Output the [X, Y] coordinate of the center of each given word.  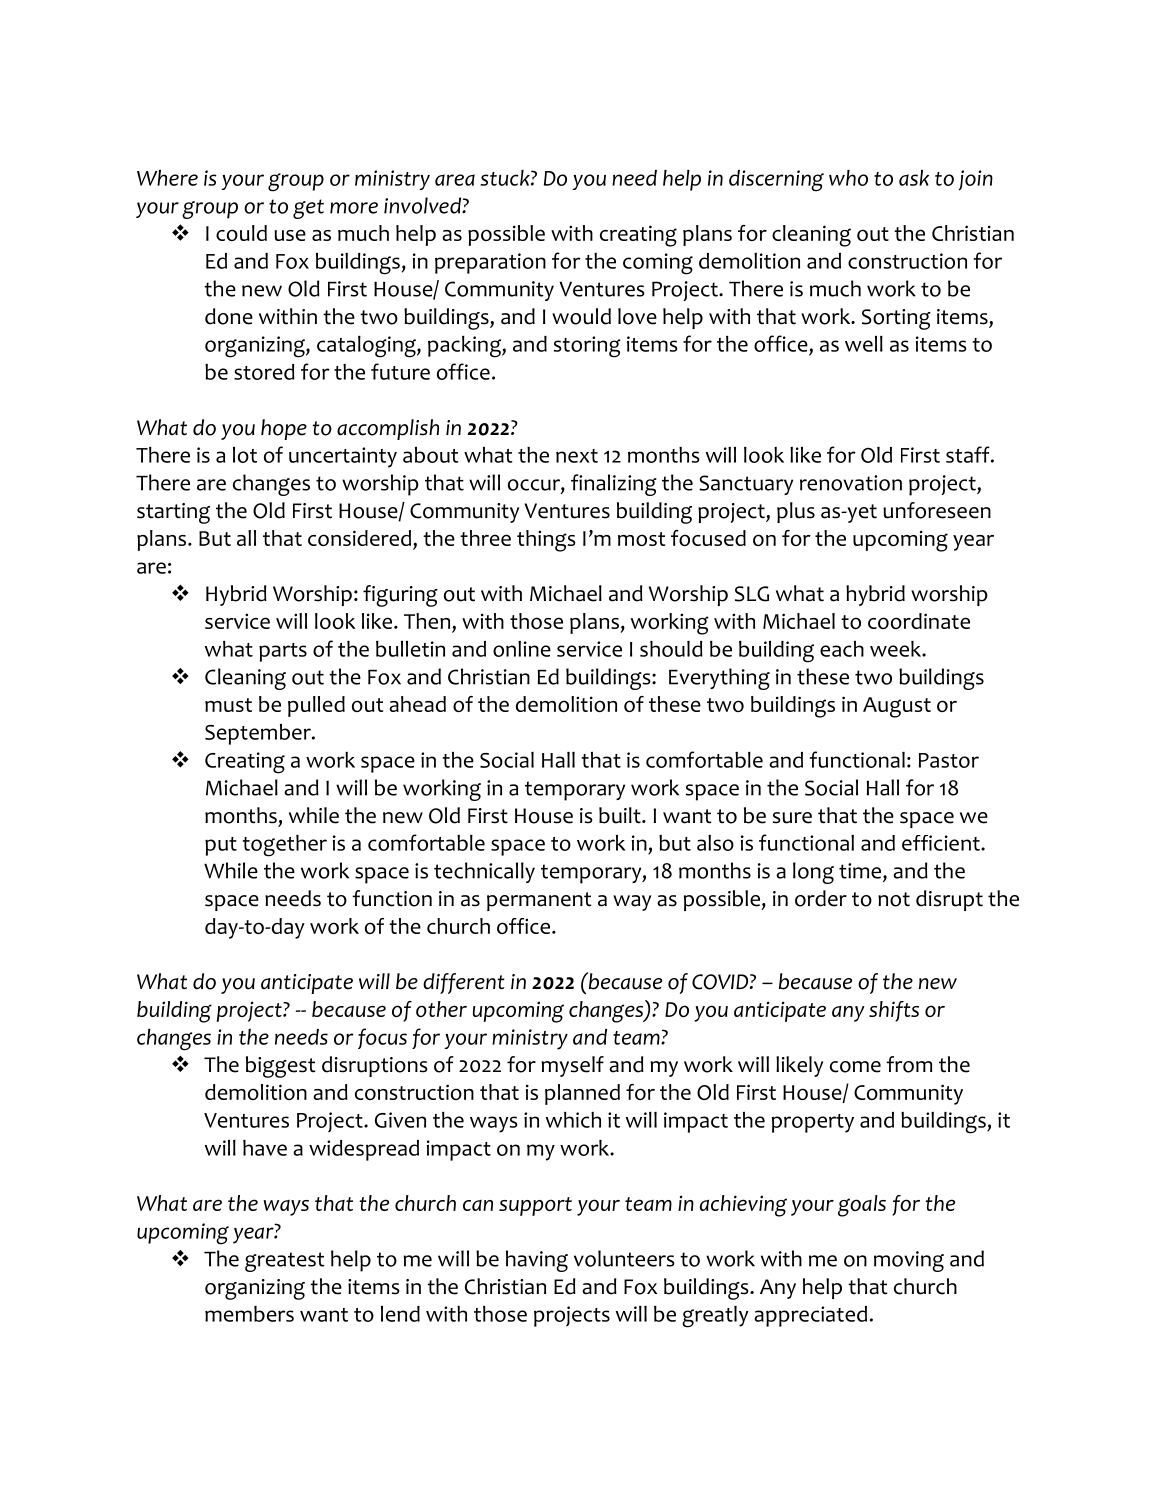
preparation [490, 263]
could [241, 233]
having [537, 1261]
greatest [285, 1262]
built [621, 815]
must [228, 705]
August [897, 707]
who [848, 178]
